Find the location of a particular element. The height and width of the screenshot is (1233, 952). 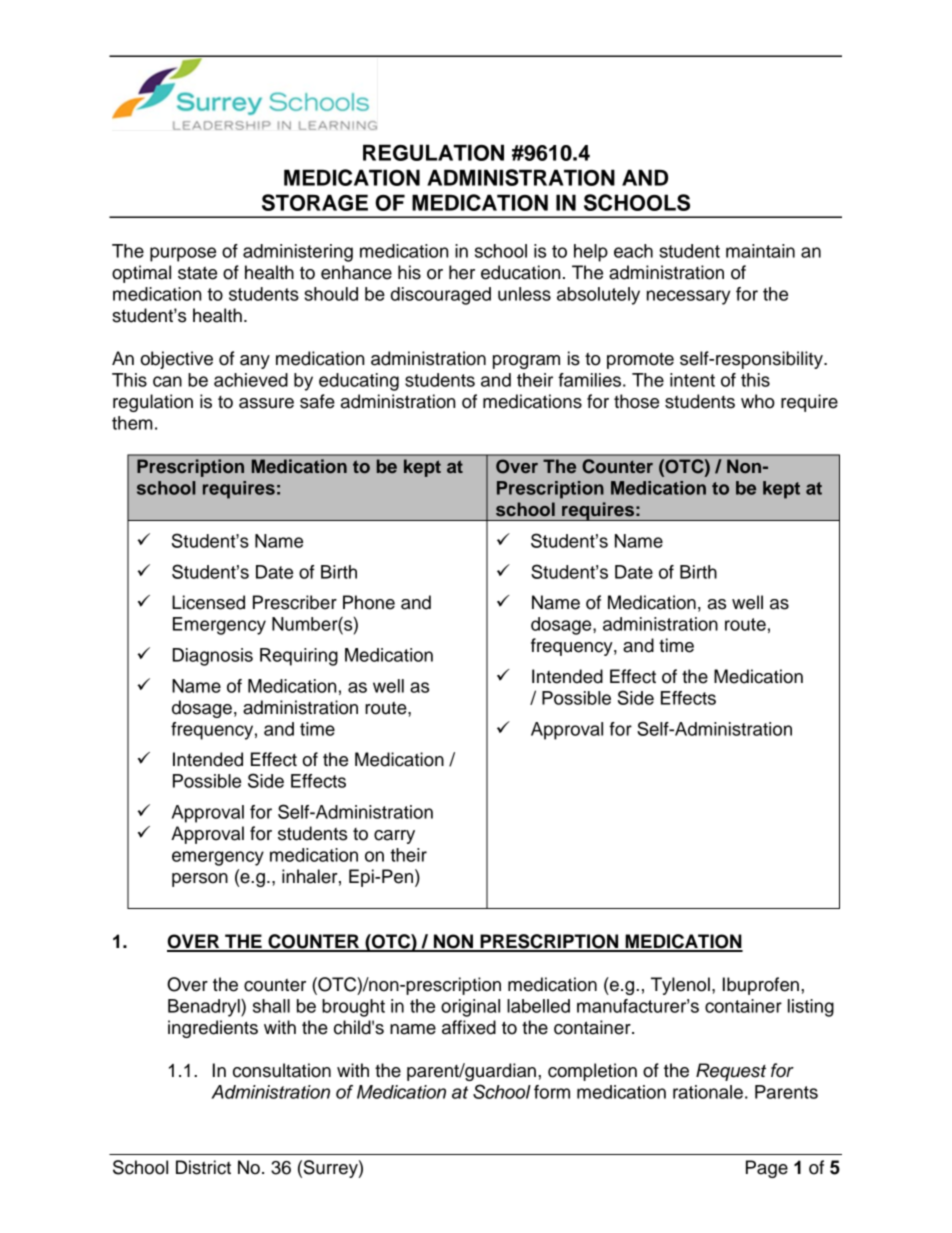

form is located at coordinates (552, 1092).
